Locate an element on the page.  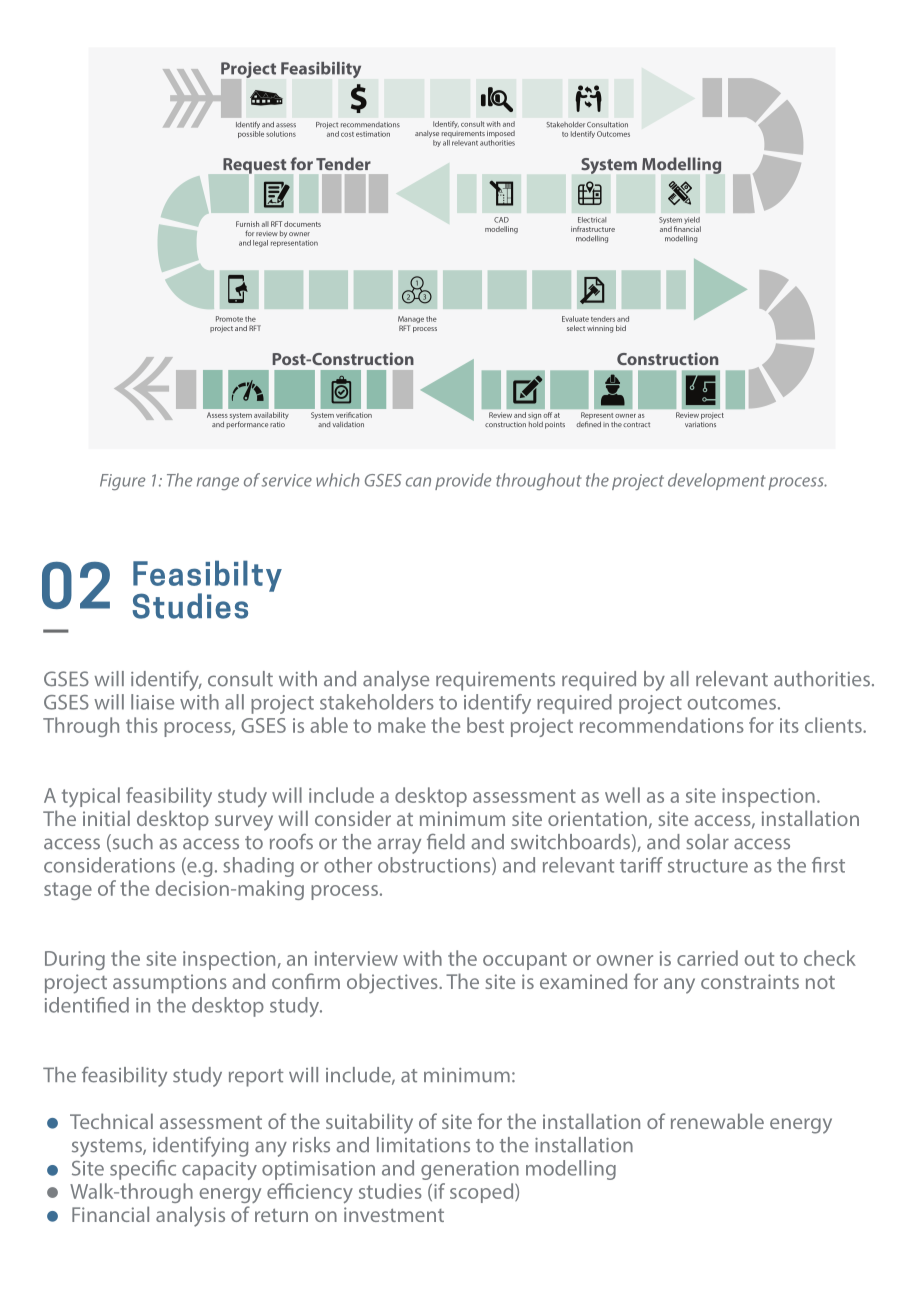
solar is located at coordinates (707, 842).
